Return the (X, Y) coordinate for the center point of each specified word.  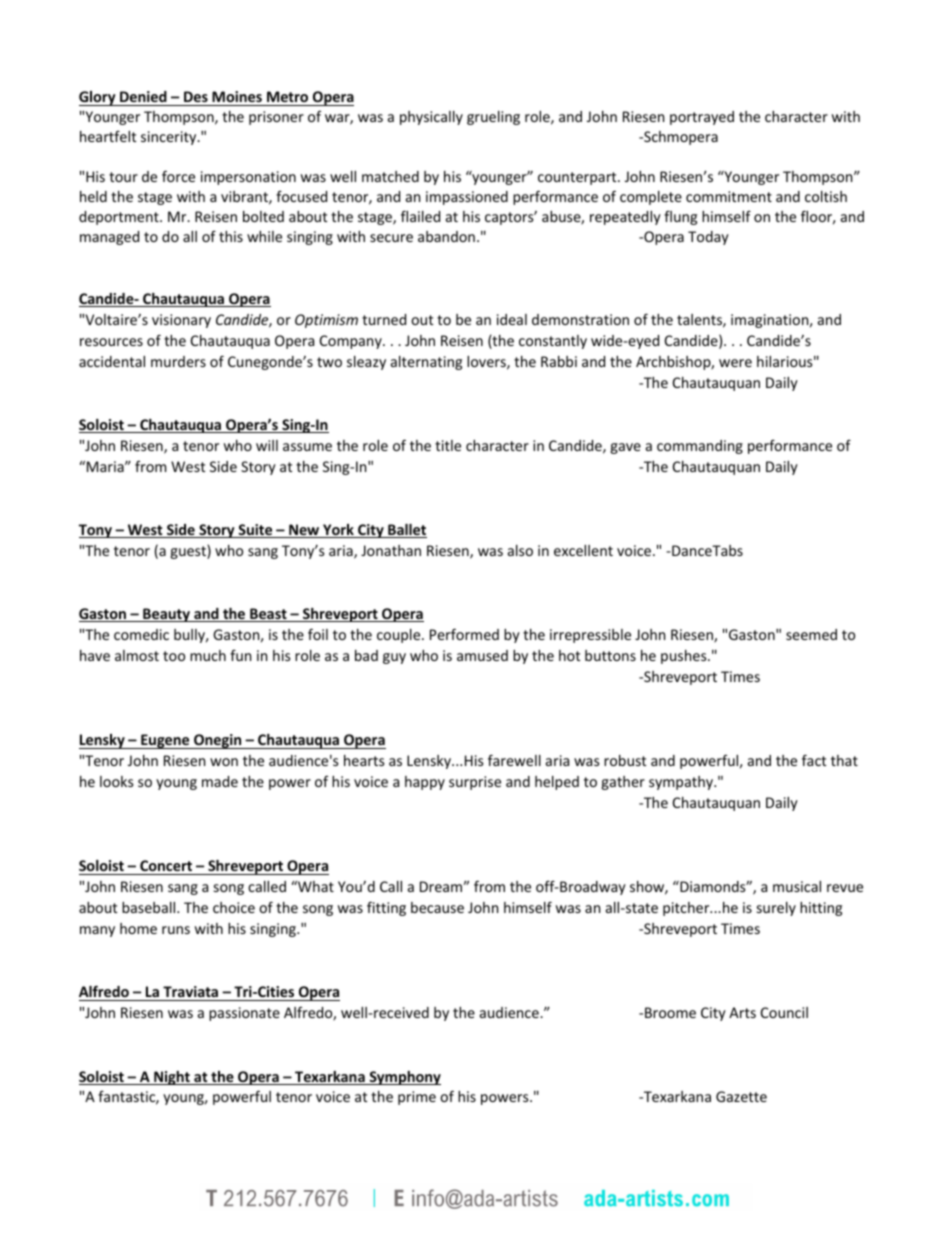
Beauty (166, 615)
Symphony (404, 1078)
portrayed (702, 118)
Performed (464, 634)
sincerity (170, 138)
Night (172, 1078)
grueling (493, 118)
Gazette (741, 1096)
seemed (811, 634)
